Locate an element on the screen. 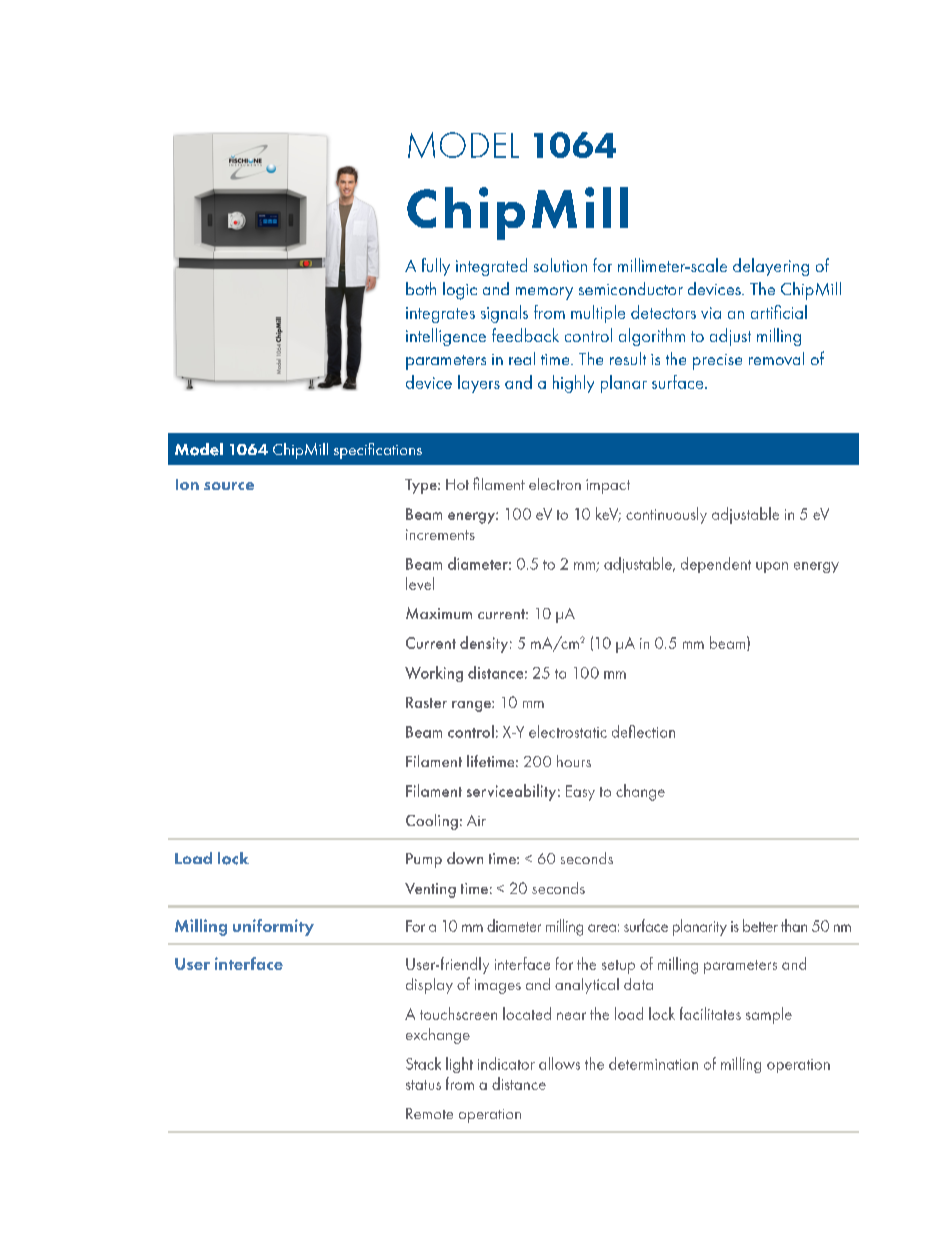 Image resolution: width=952 pixels, height=1233 pixels. deflection is located at coordinates (643, 731).
